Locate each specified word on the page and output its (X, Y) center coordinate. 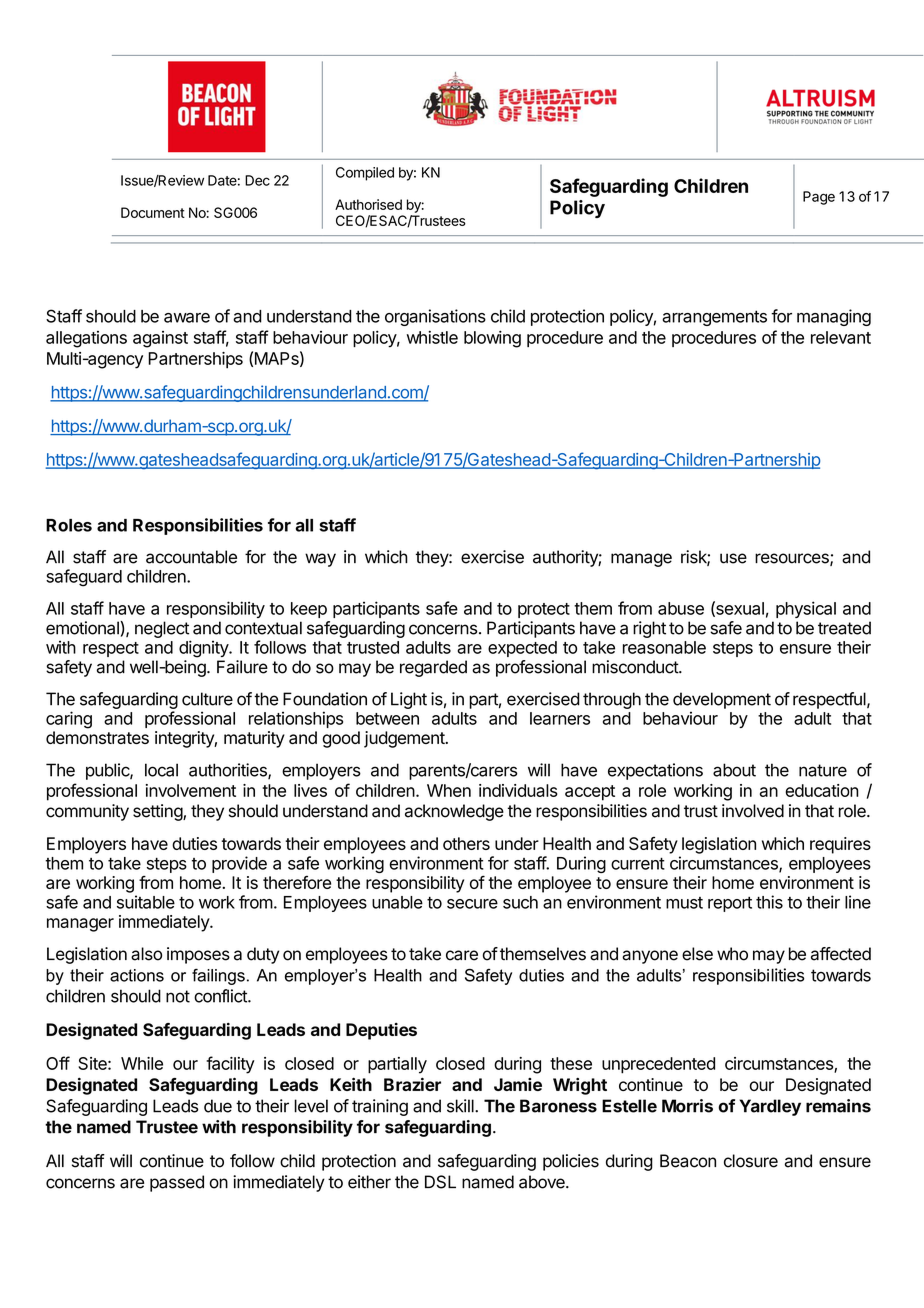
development (722, 700)
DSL (440, 1182)
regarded (433, 668)
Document (153, 212)
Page (819, 198)
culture (207, 699)
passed (177, 1183)
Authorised (368, 204)
